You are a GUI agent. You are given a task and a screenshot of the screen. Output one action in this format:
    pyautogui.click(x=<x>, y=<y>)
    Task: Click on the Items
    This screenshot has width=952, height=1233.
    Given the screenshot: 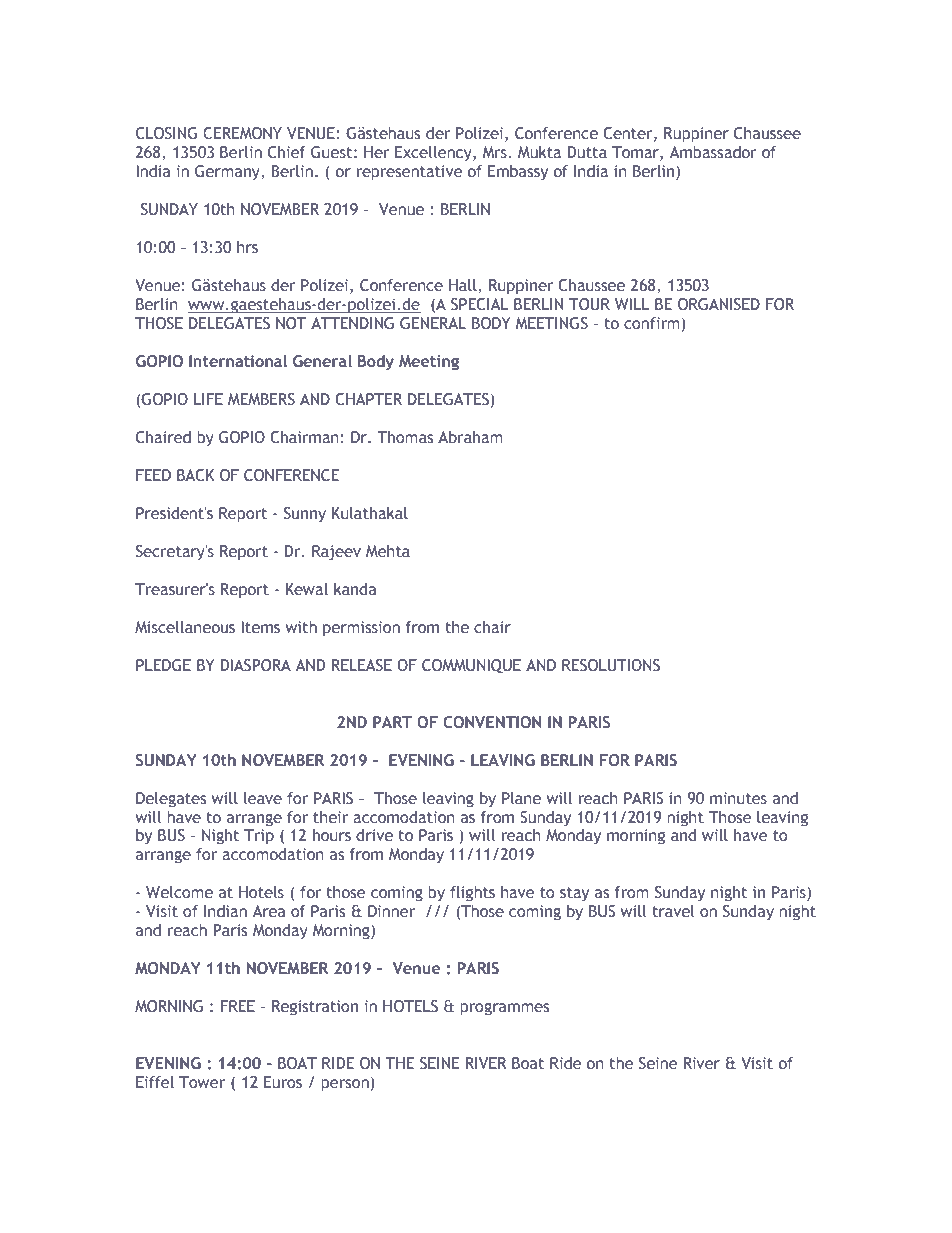 What is the action you would take?
    pyautogui.click(x=260, y=627)
